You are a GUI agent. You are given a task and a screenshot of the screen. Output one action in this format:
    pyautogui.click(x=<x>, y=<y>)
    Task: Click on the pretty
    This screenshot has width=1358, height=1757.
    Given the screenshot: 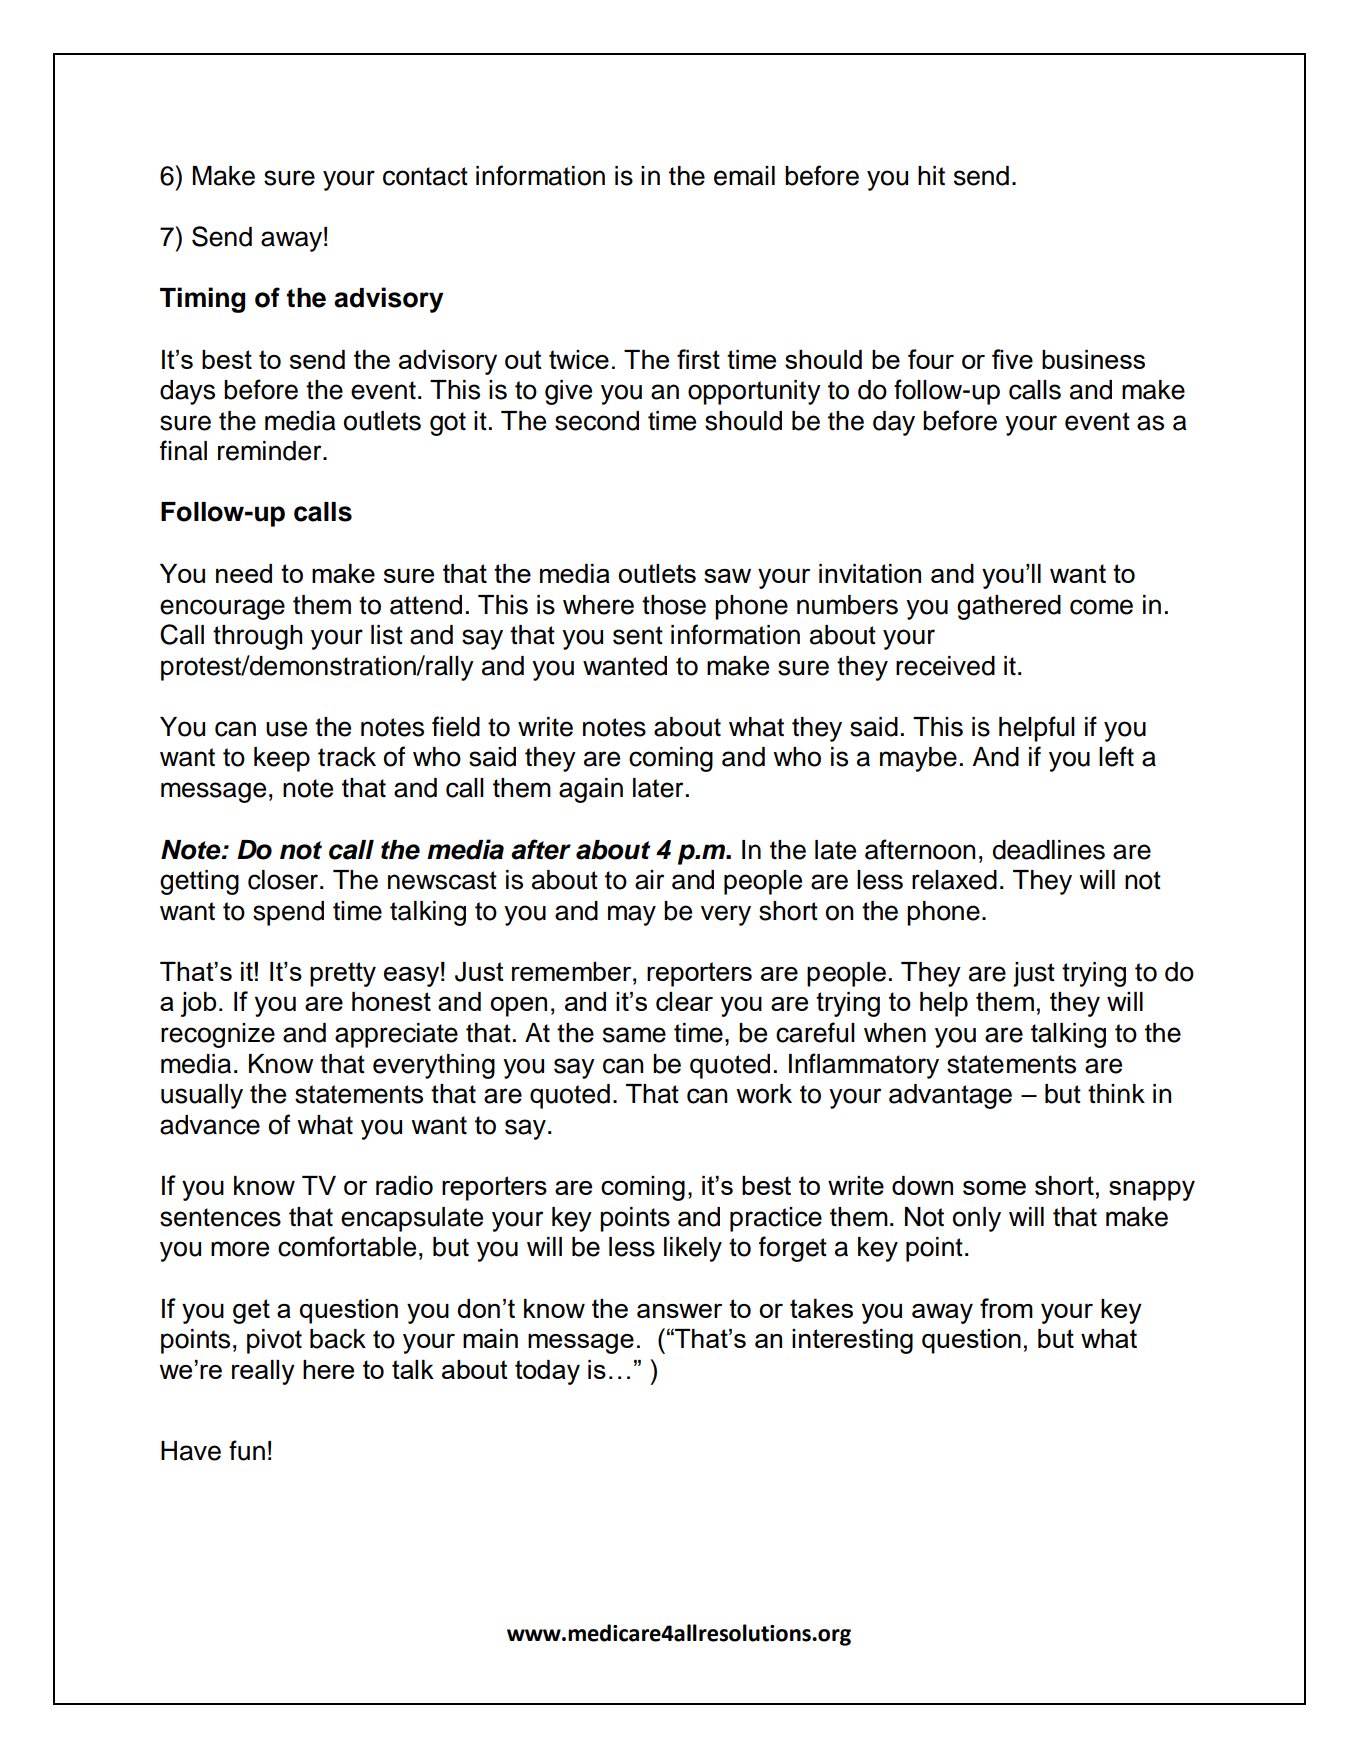 What is the action you would take?
    pyautogui.click(x=343, y=974)
